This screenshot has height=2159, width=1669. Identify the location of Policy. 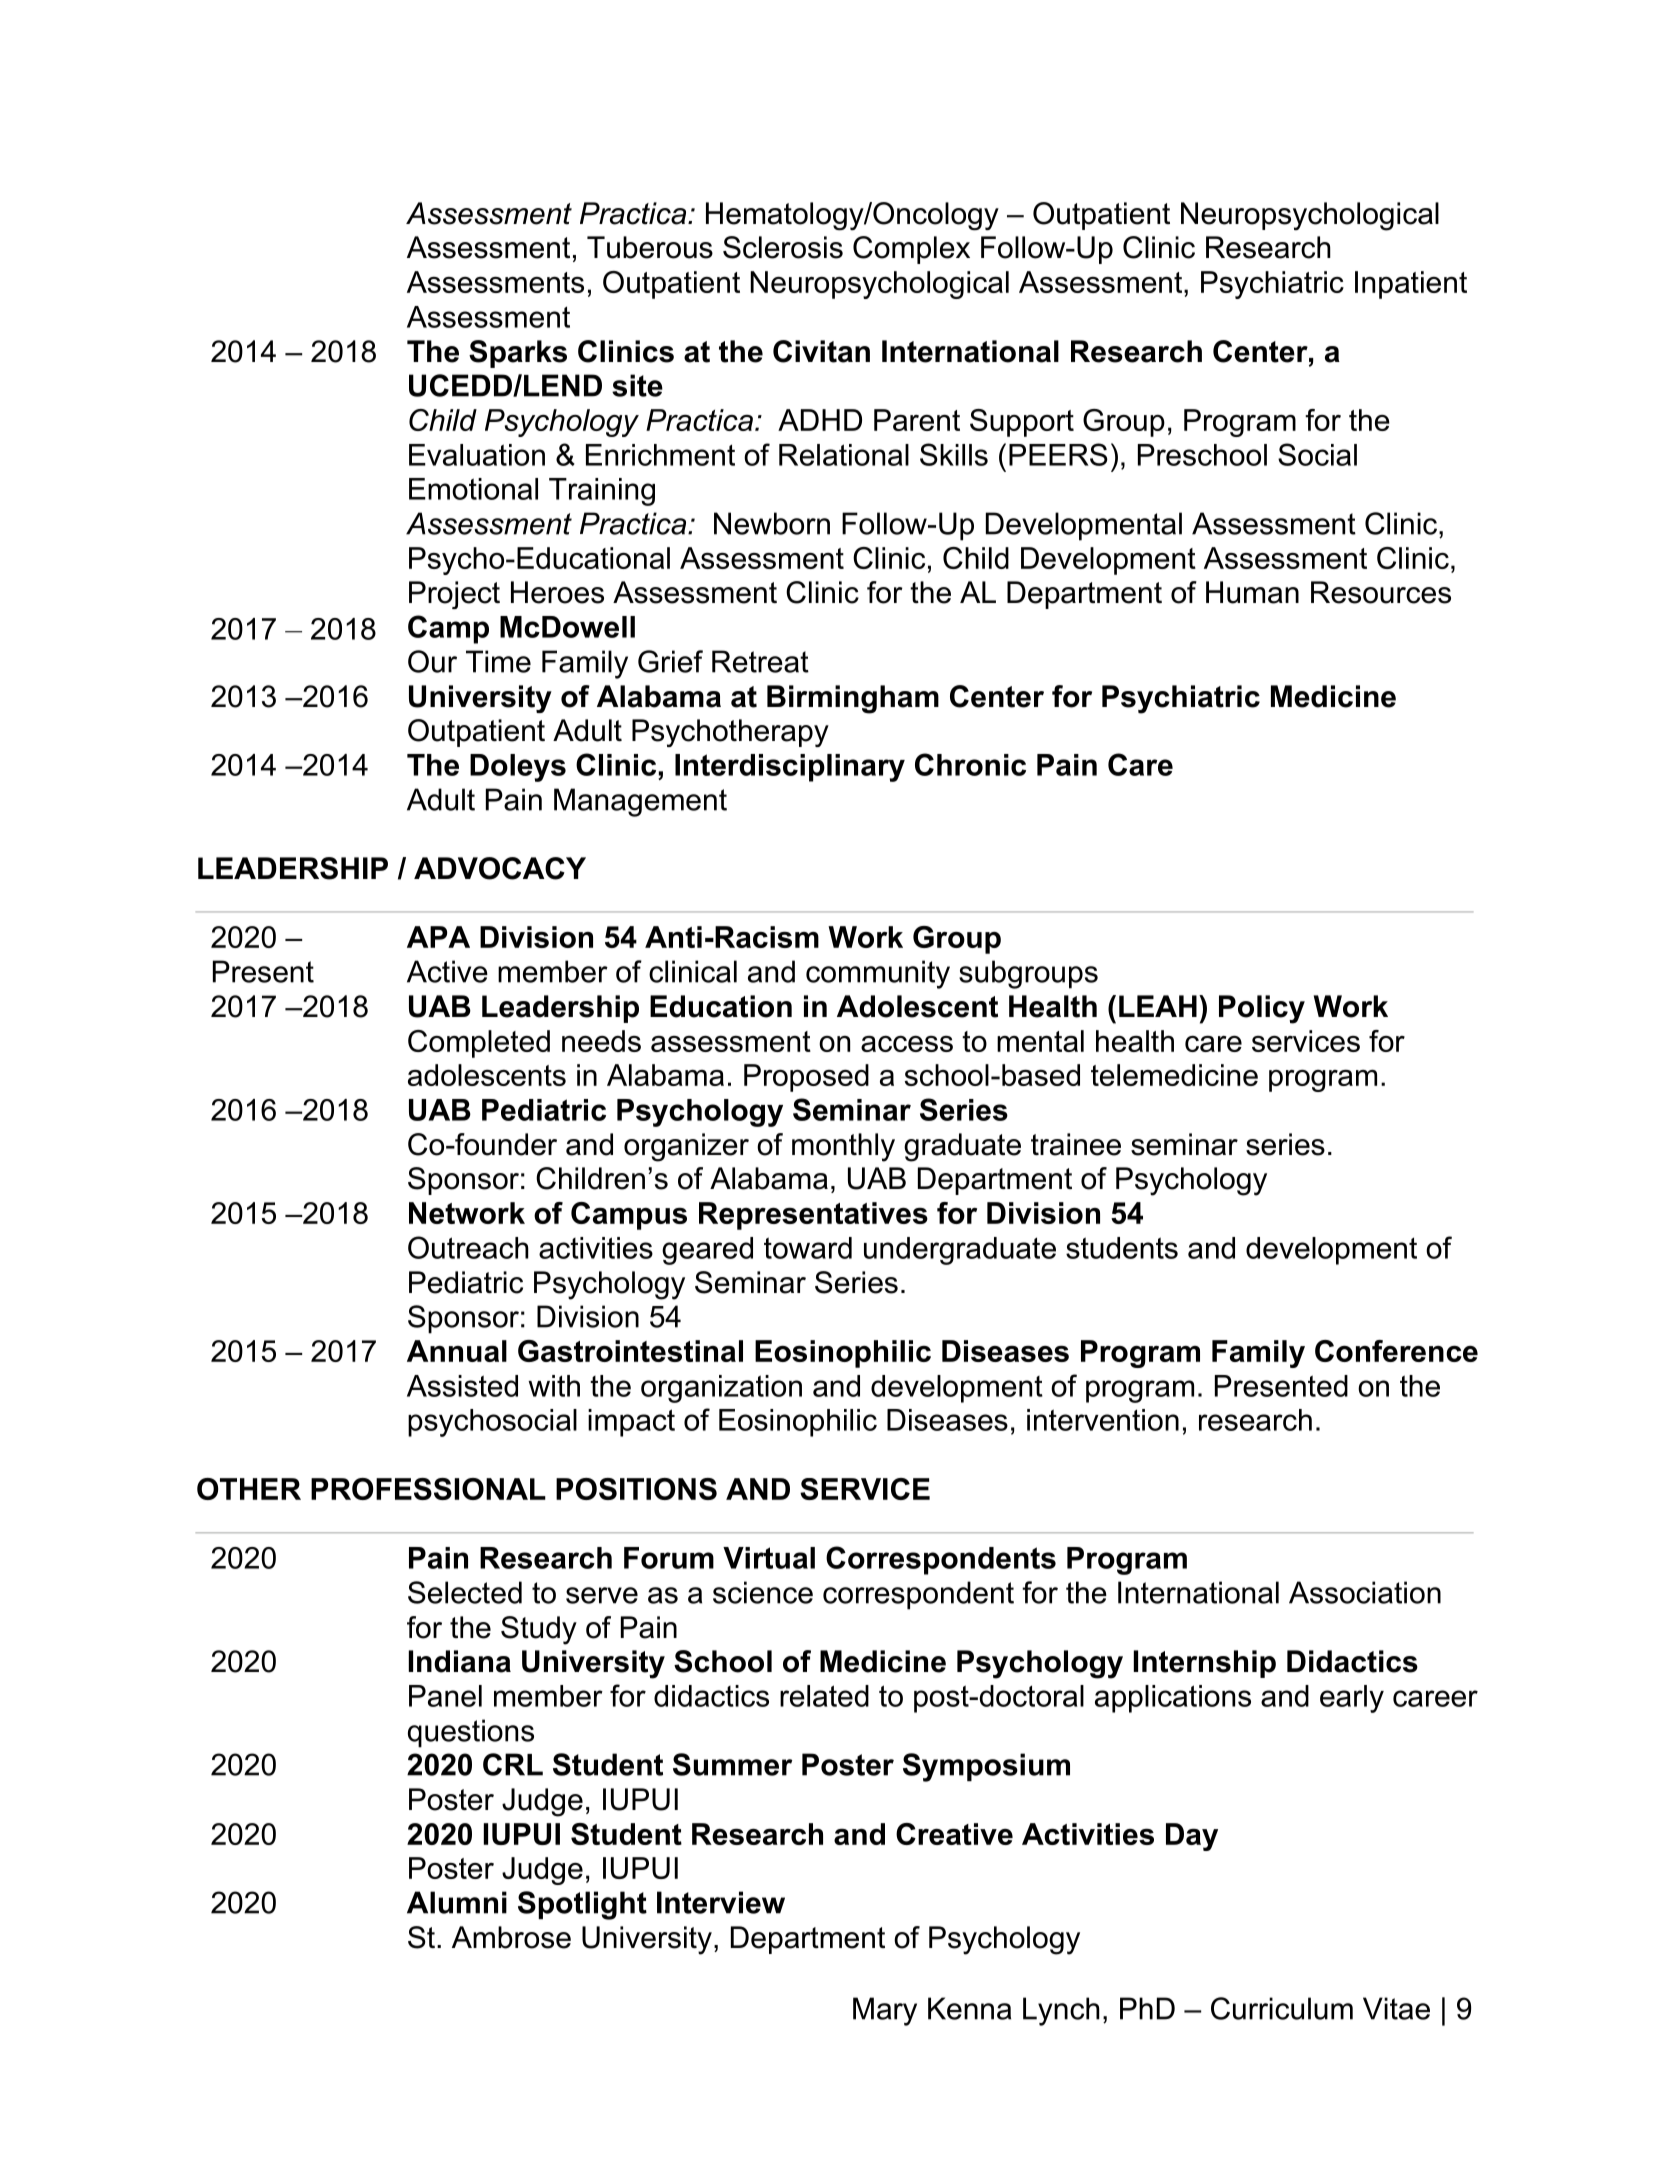
(1262, 1009).
